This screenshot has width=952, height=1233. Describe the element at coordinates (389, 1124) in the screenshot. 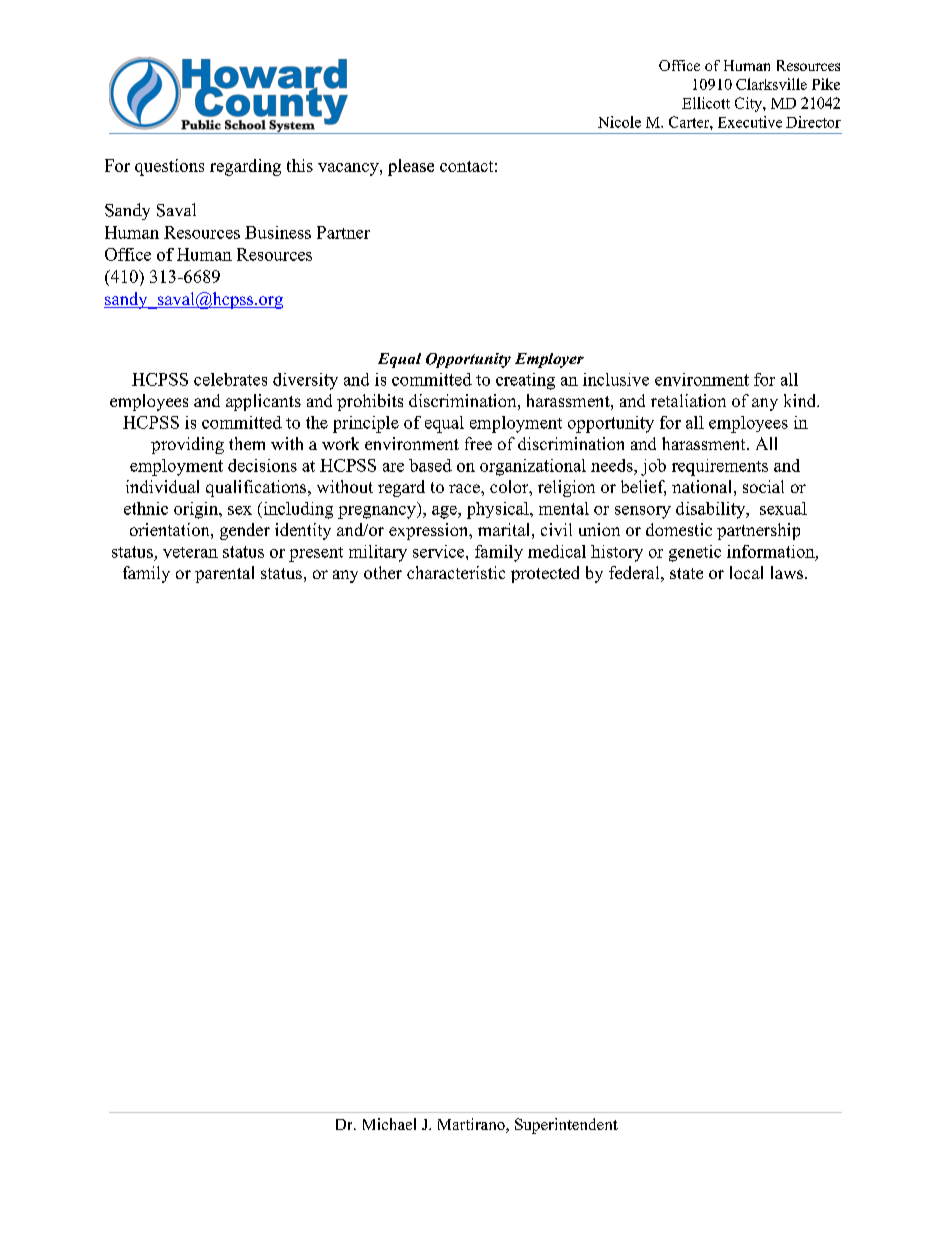

I see `Michael` at that location.
